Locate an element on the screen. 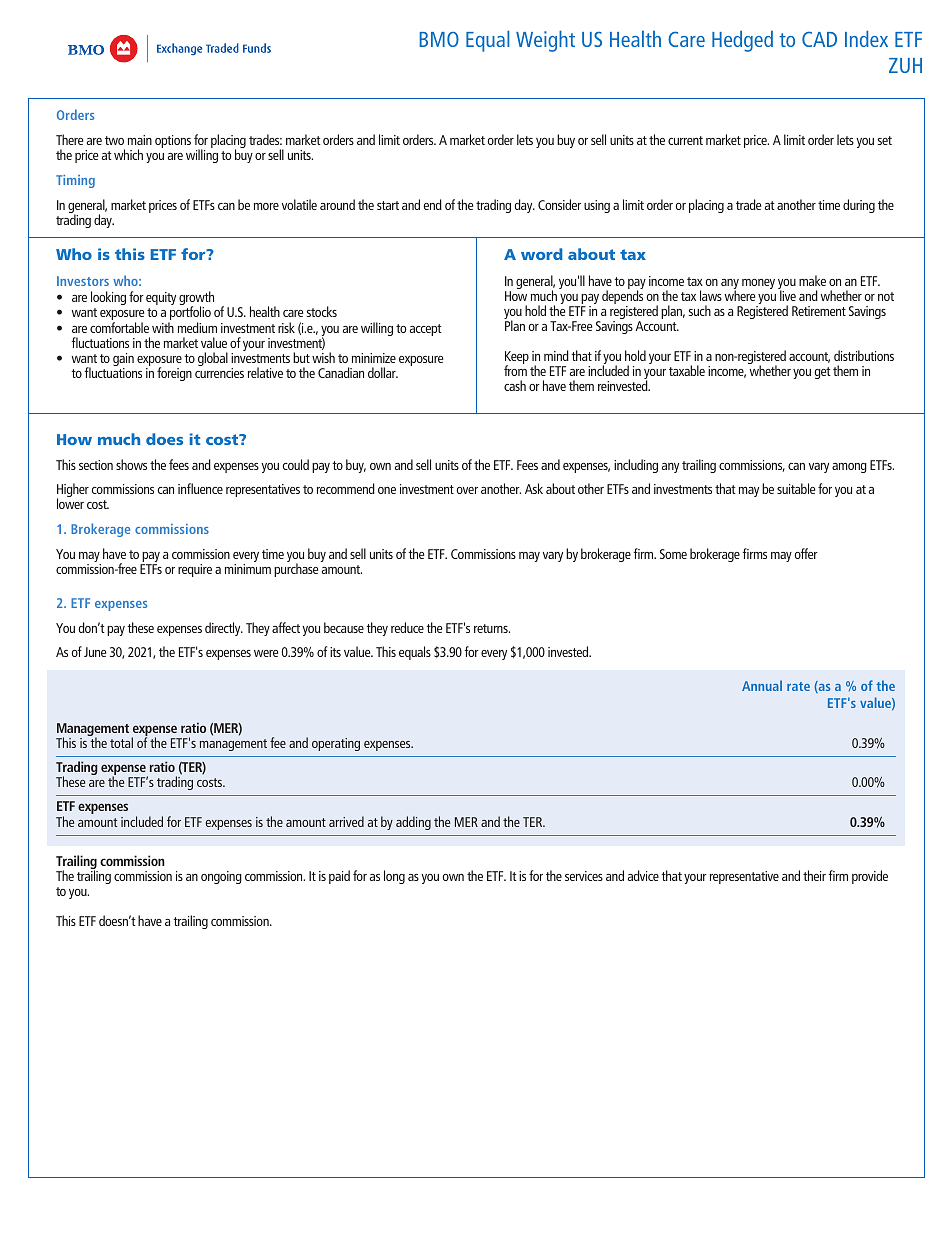 This screenshot has height=1233, width=952. adding is located at coordinates (413, 823).
